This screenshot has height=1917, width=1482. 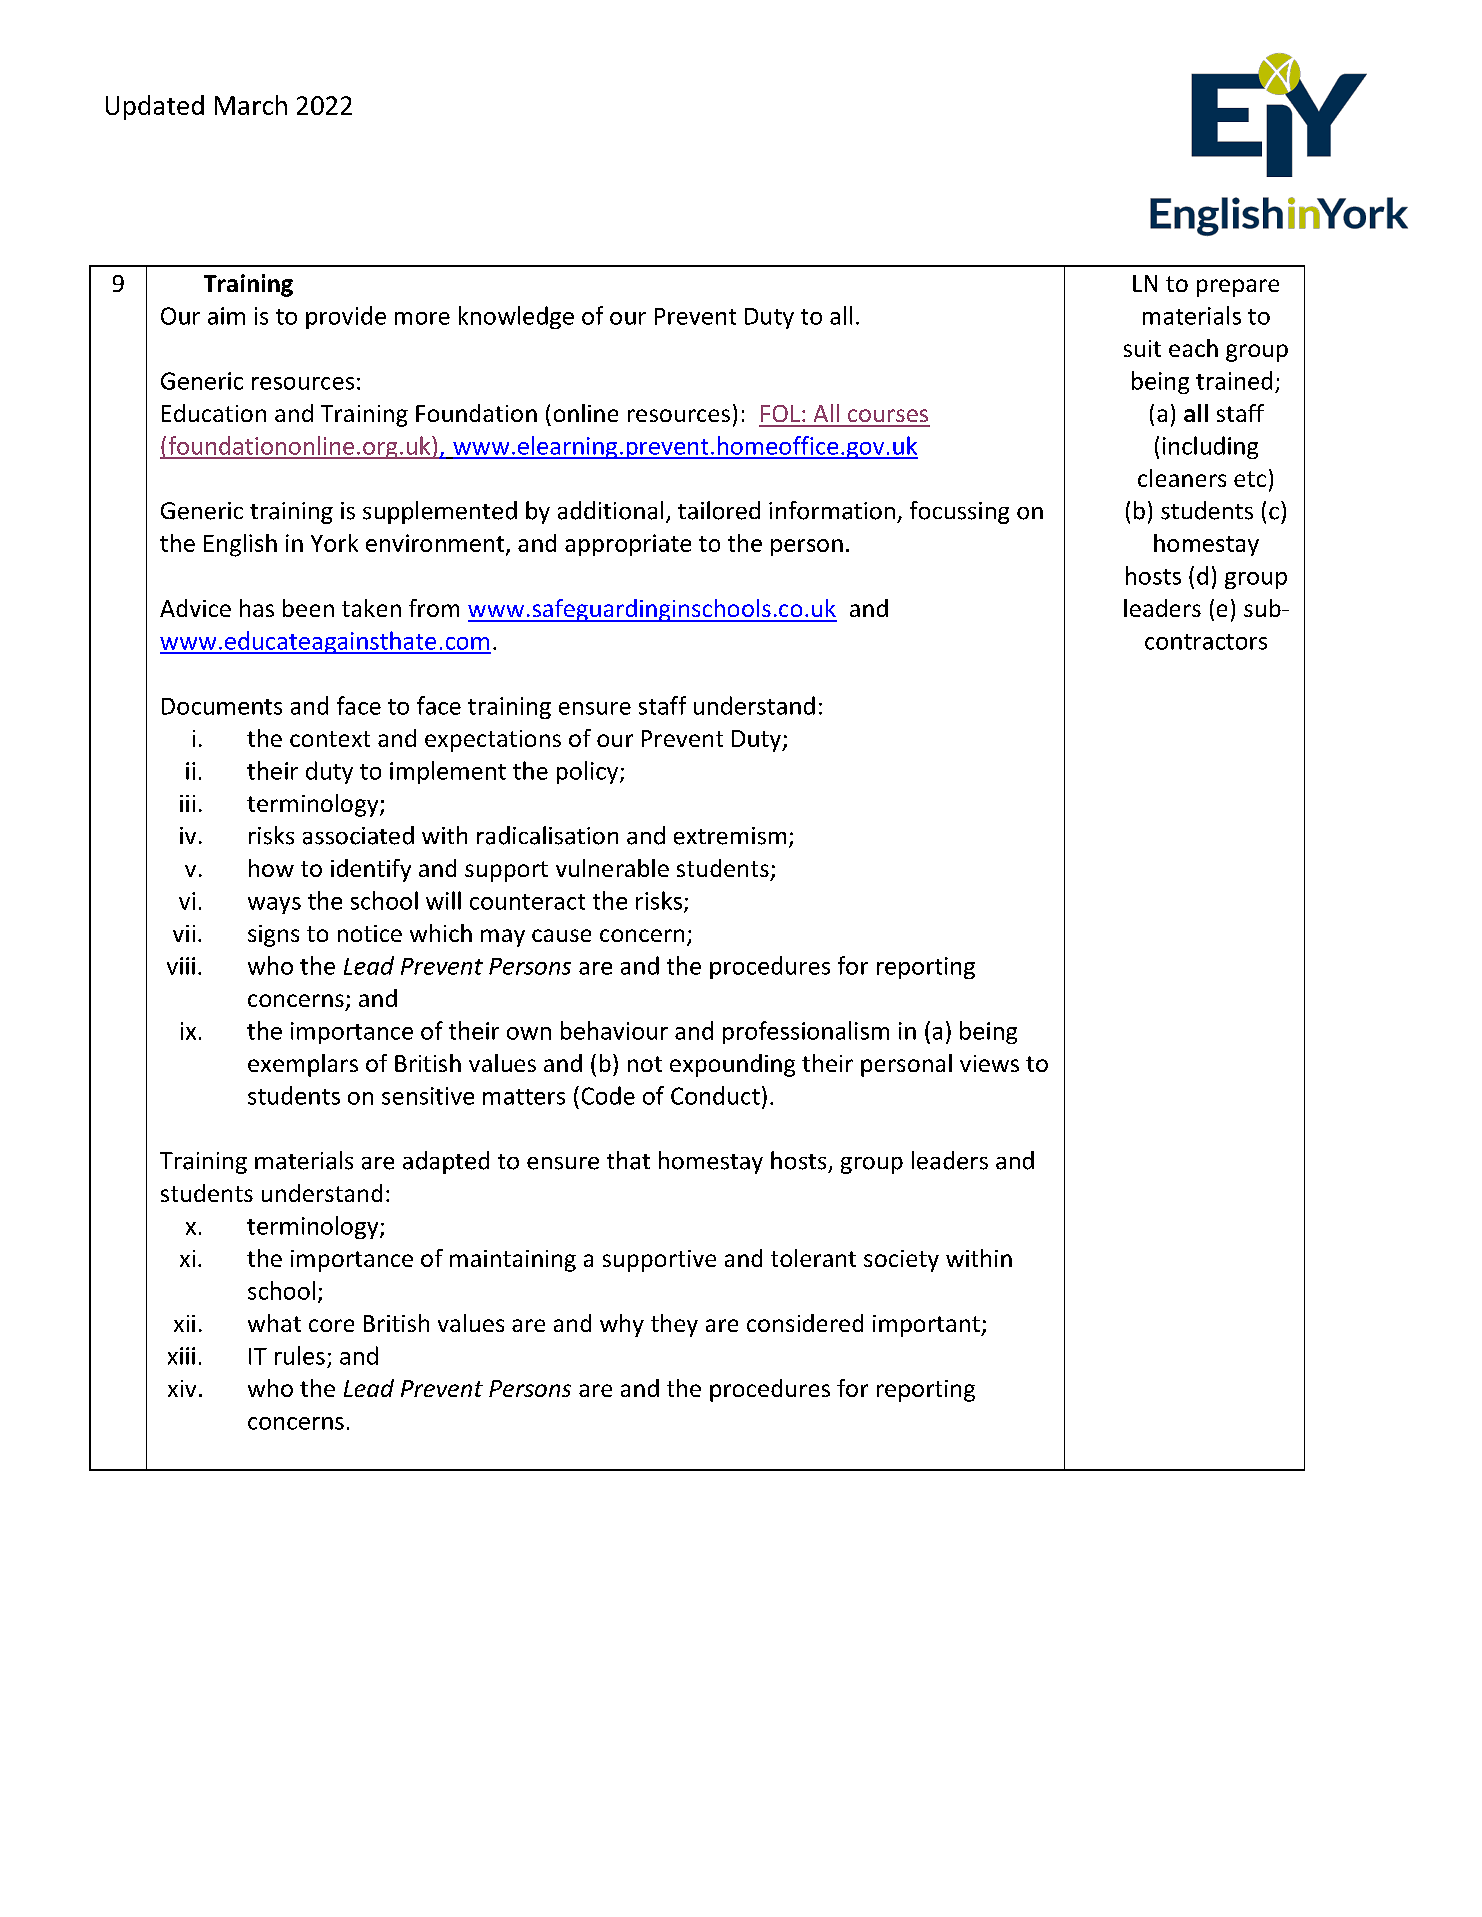 I want to click on rules, so click(x=300, y=1355).
